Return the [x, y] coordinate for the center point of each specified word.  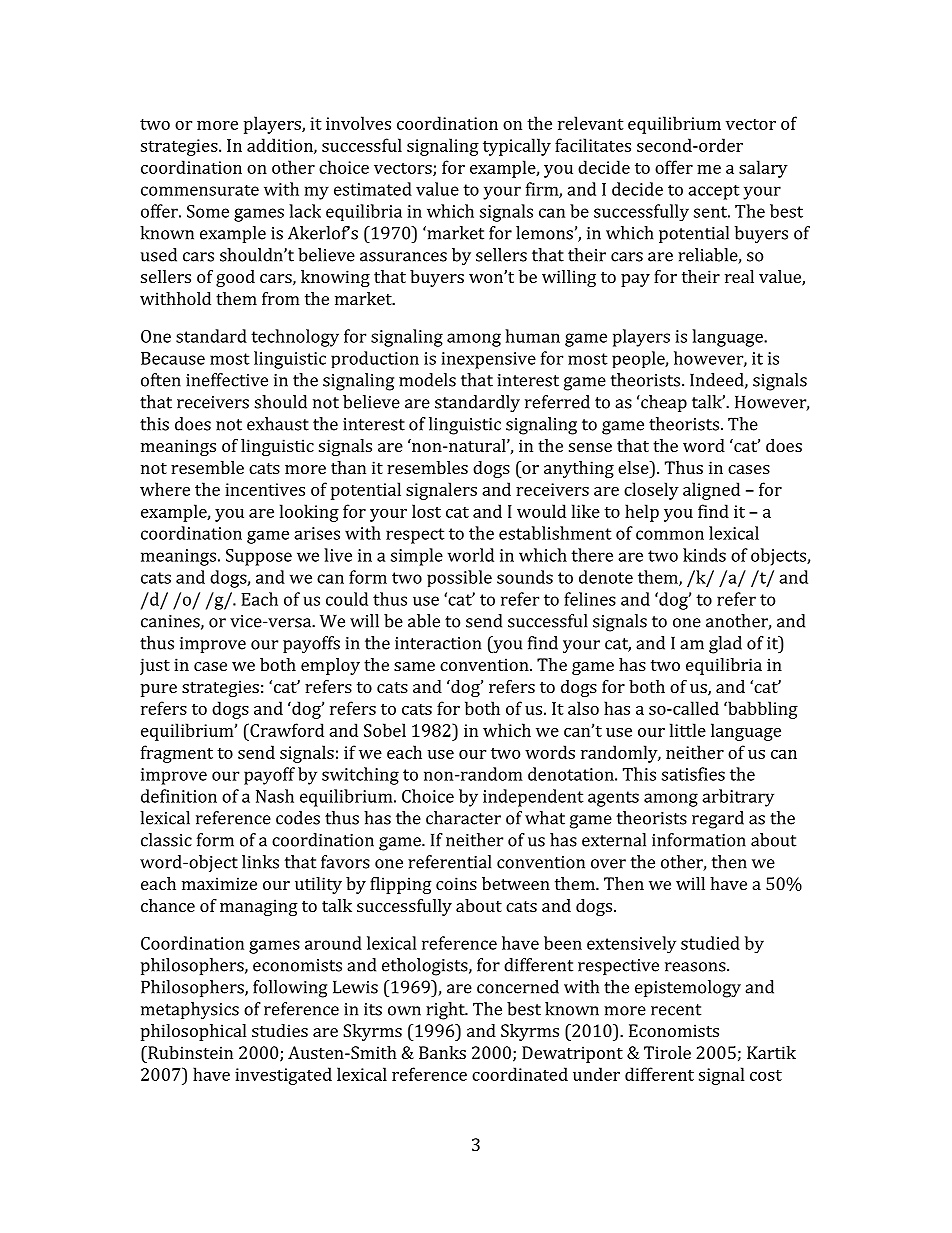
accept [714, 192]
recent [676, 1010]
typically [517, 147]
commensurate [200, 190]
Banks [442, 1052]
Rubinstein [189, 1052]
